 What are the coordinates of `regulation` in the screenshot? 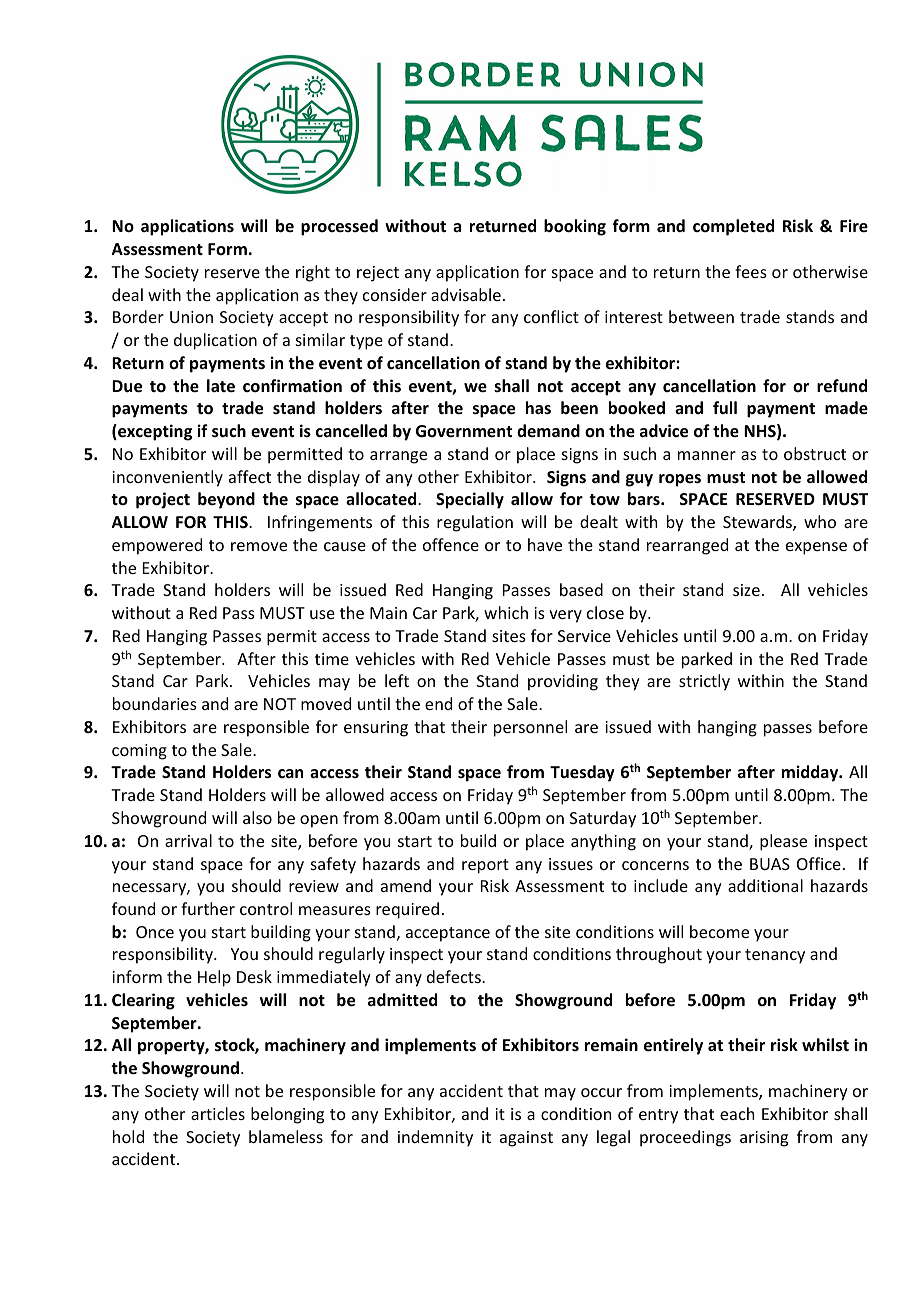 It's located at (475, 523).
